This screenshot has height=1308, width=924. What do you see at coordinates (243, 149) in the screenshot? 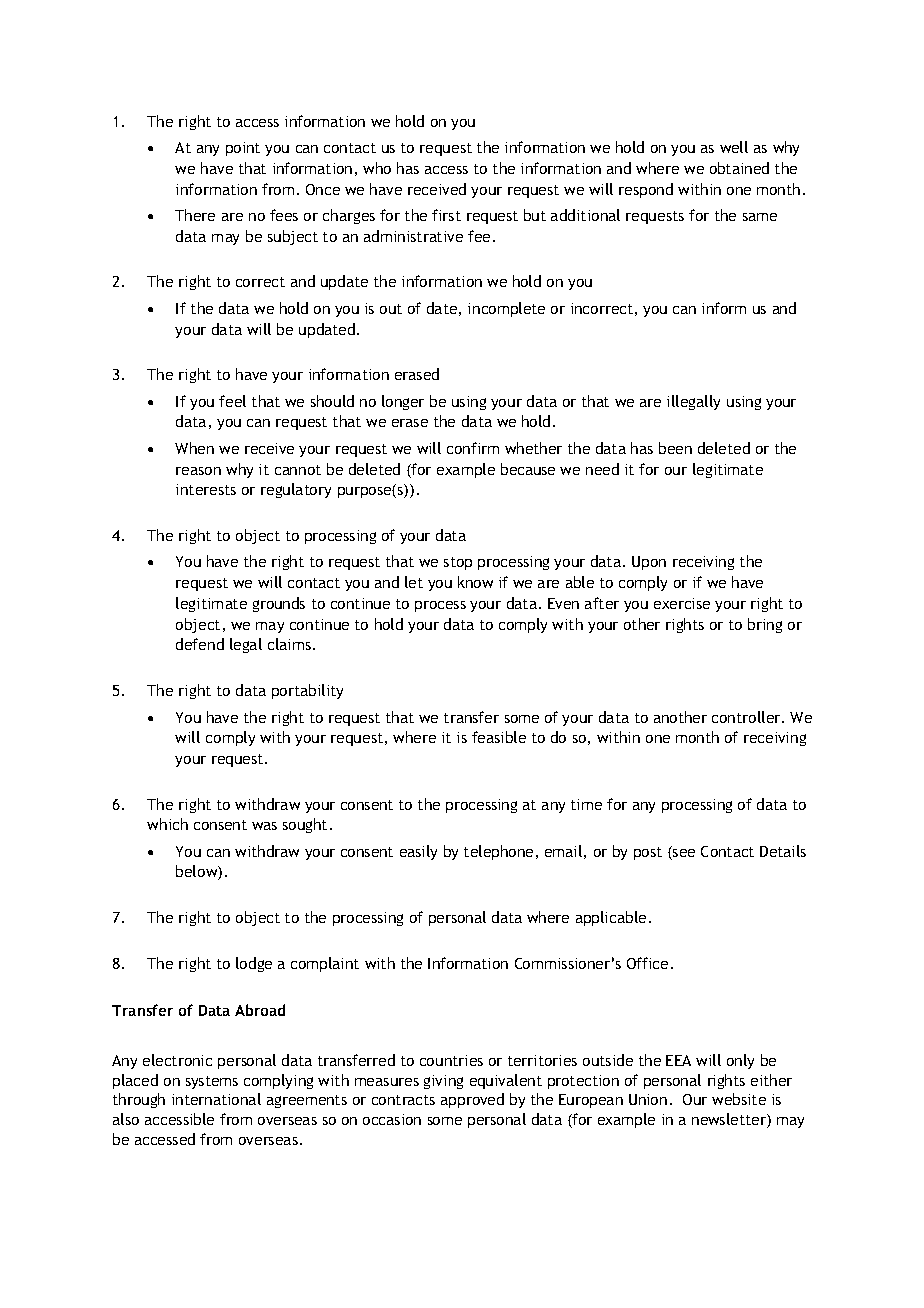
I see `point` at bounding box center [243, 149].
